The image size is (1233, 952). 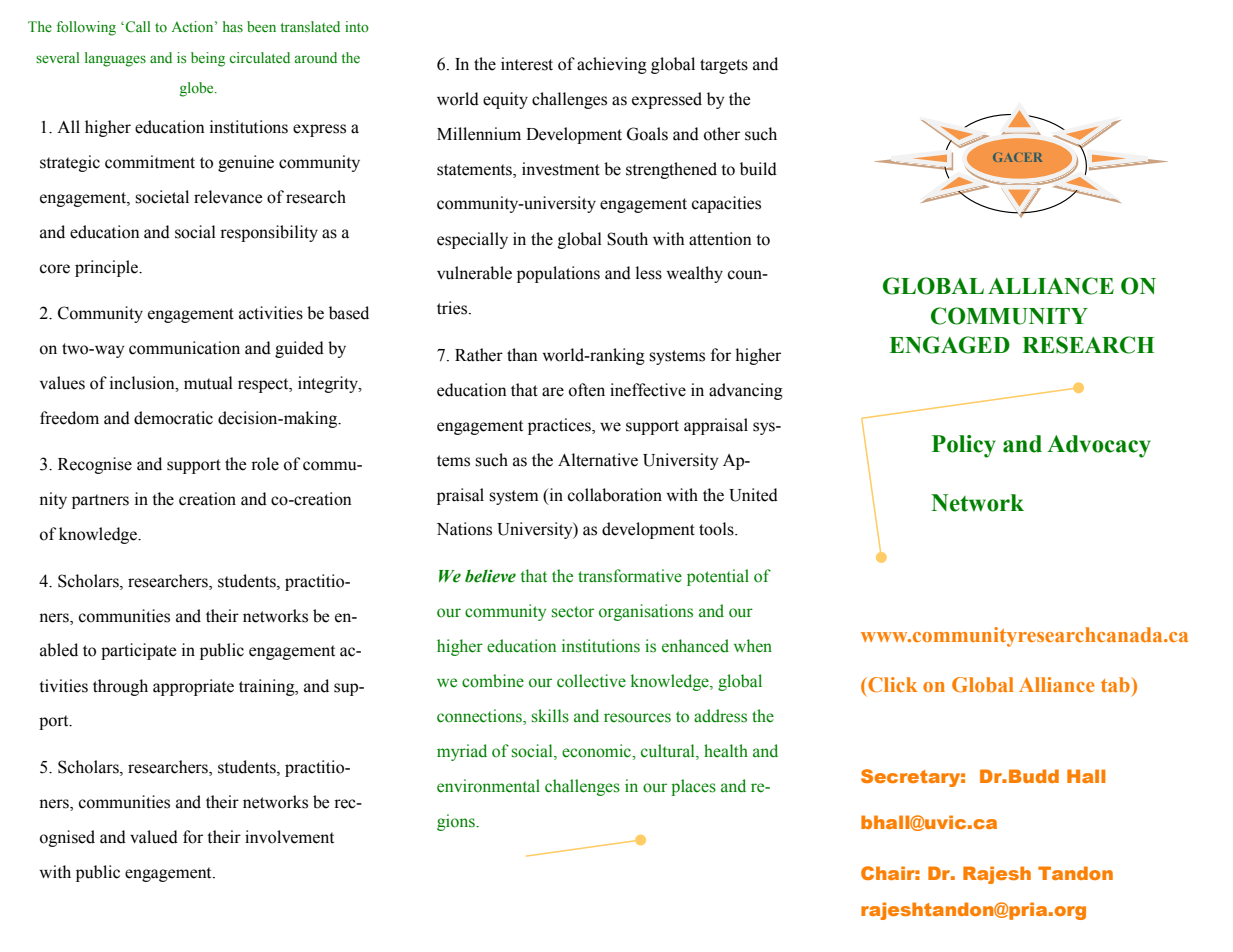 I want to click on valued, so click(x=154, y=837).
